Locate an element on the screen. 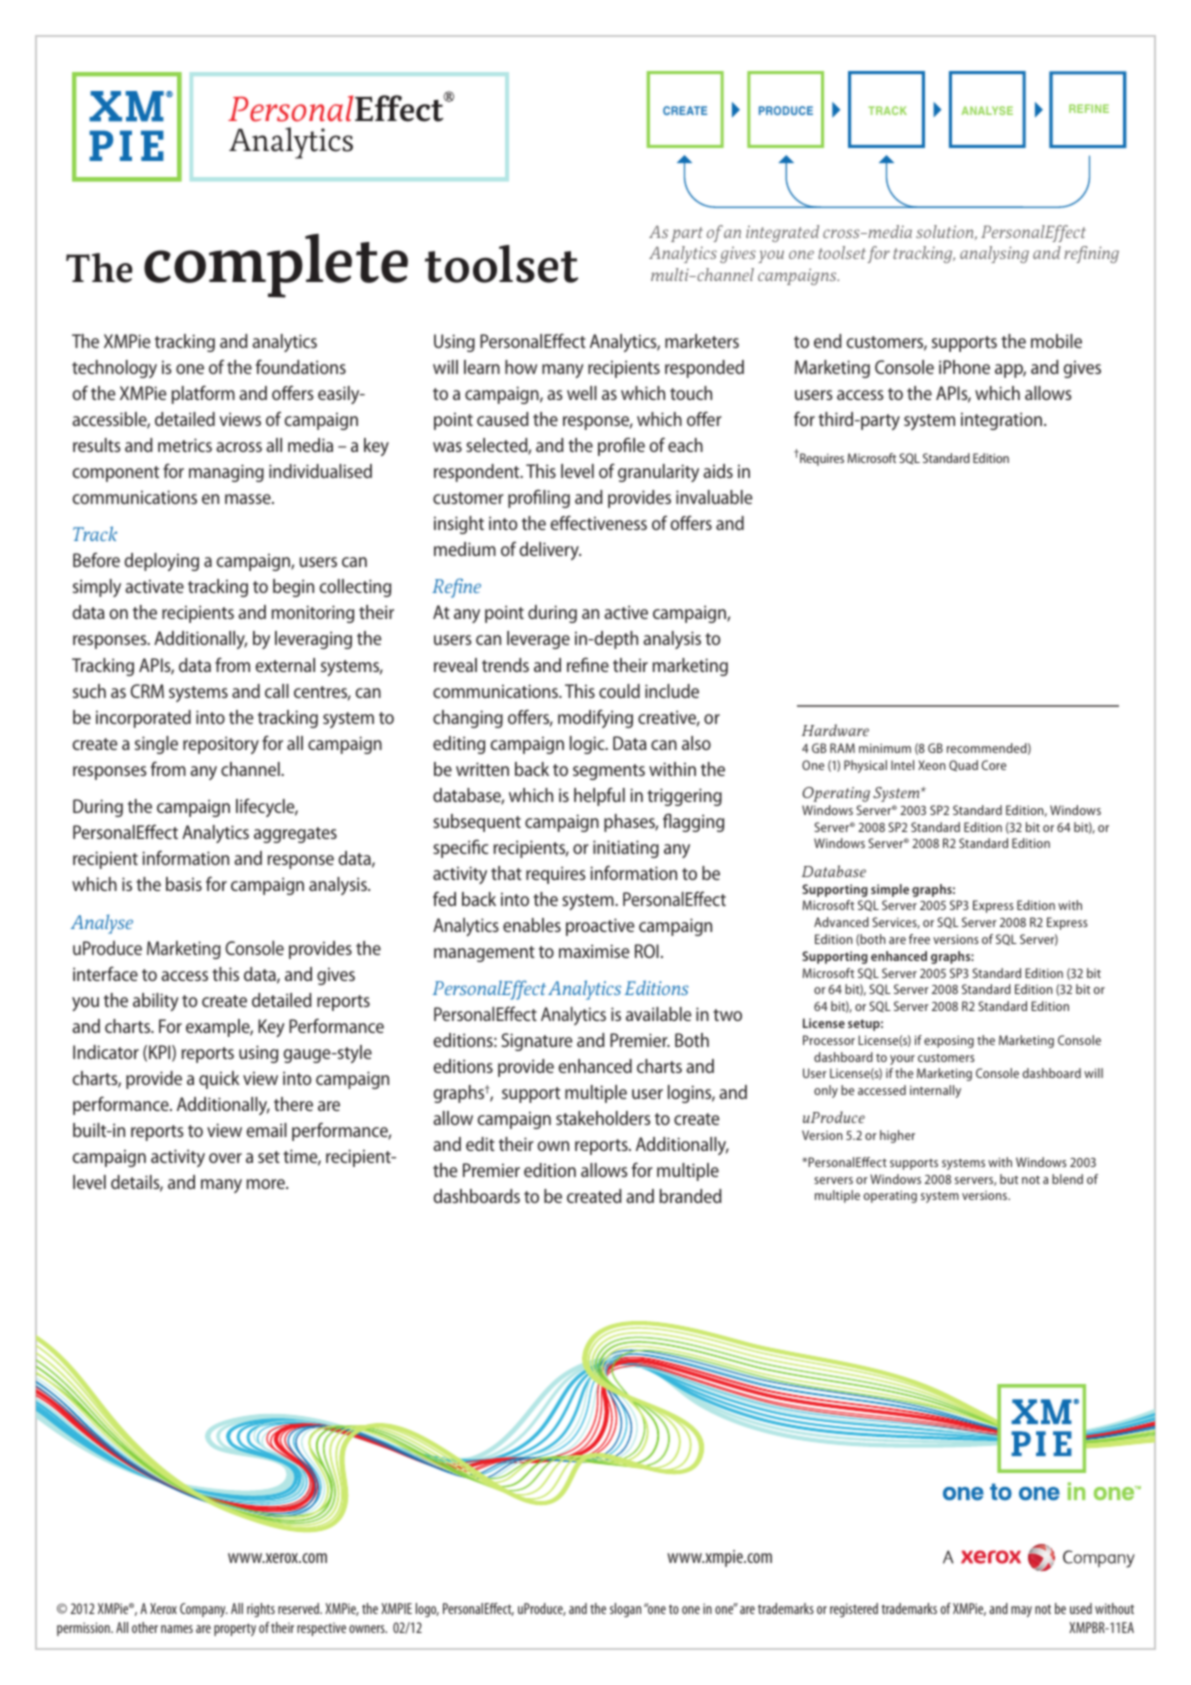 Image resolution: width=1191 pixels, height=1685 pixels. maximise is located at coordinates (594, 951).
